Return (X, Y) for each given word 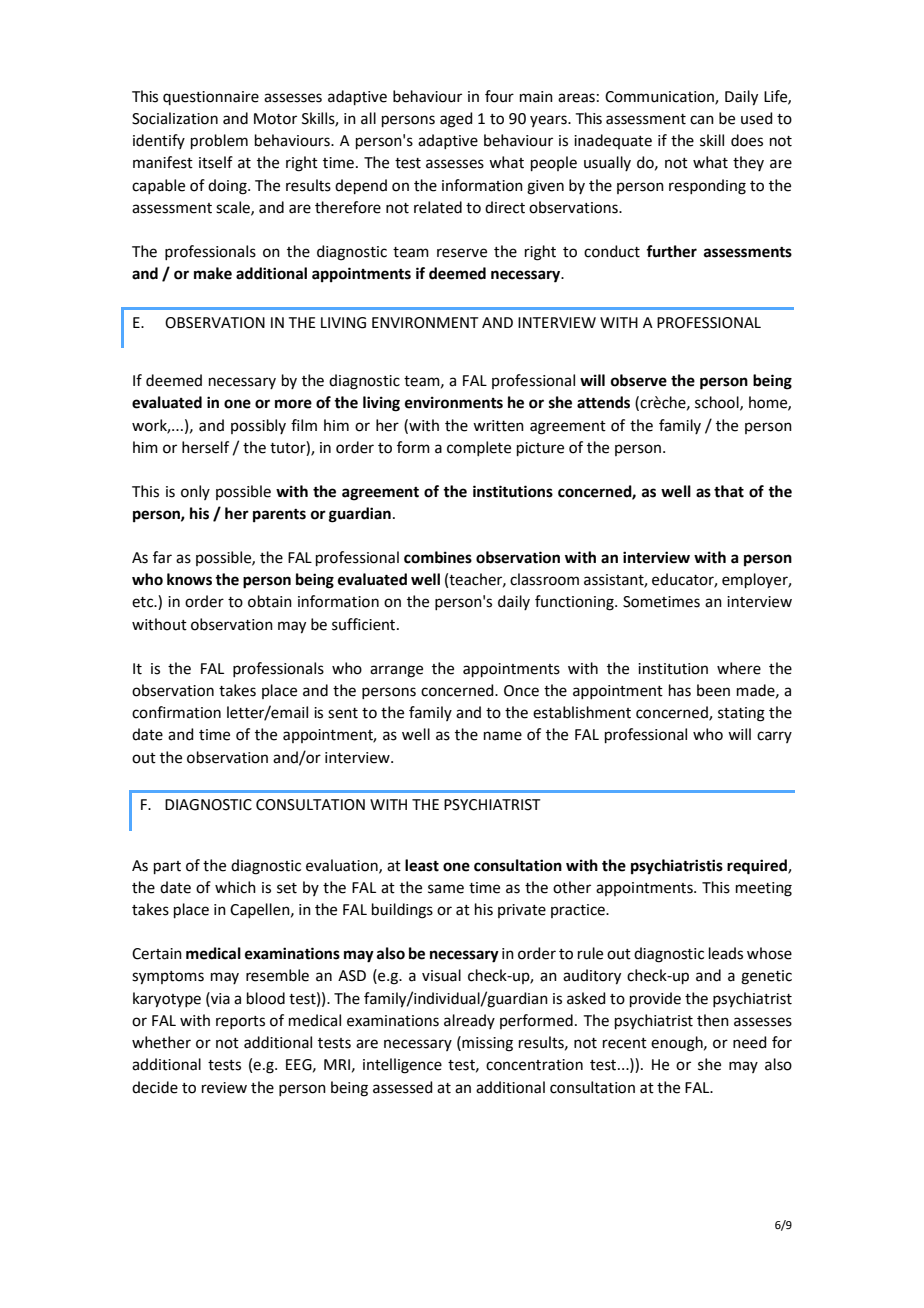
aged (456, 120)
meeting (764, 889)
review (224, 1088)
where (739, 668)
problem (219, 141)
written (498, 426)
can (702, 120)
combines (438, 557)
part (167, 867)
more (293, 404)
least (422, 865)
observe (639, 380)
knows (189, 579)
